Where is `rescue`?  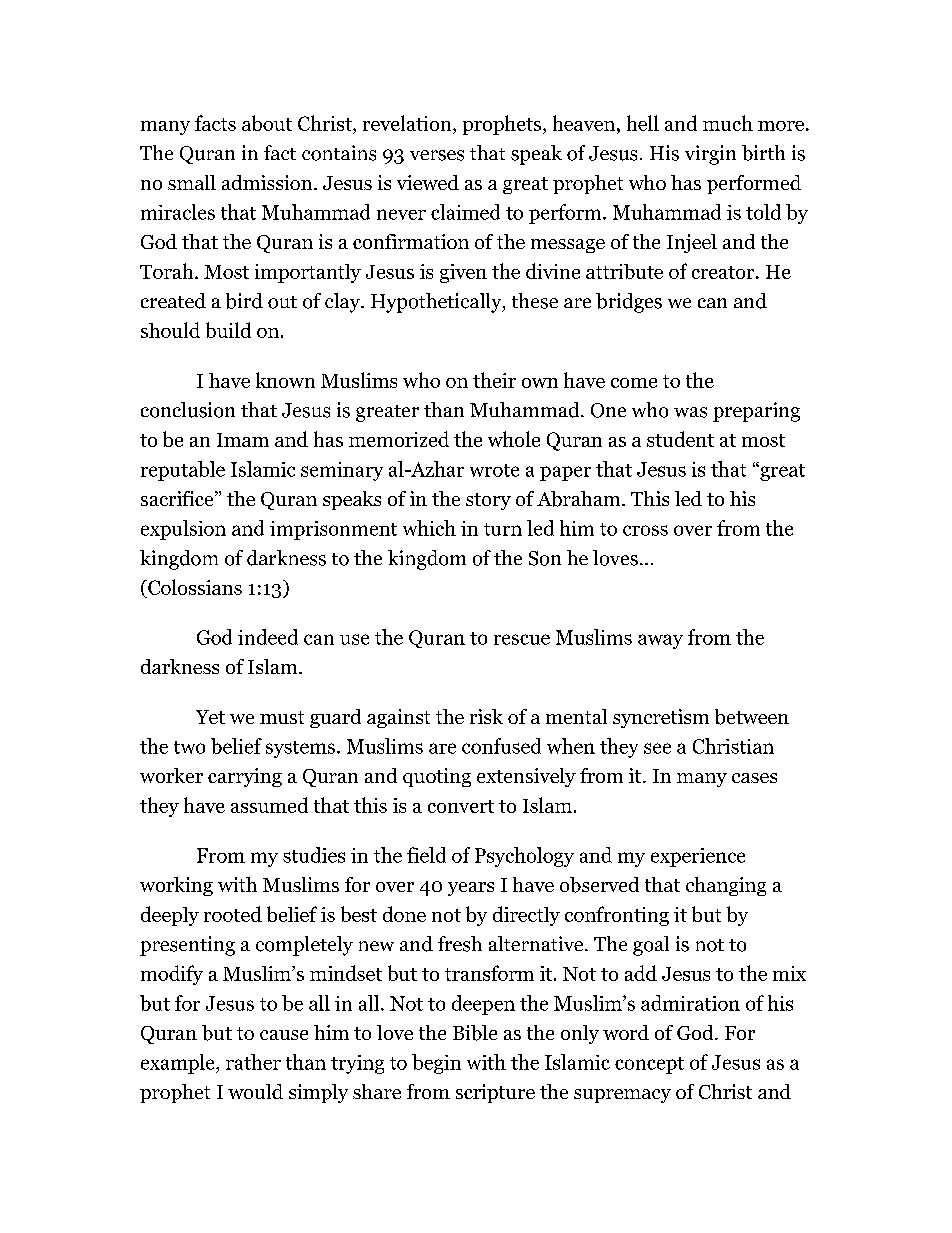 rescue is located at coordinates (522, 639).
